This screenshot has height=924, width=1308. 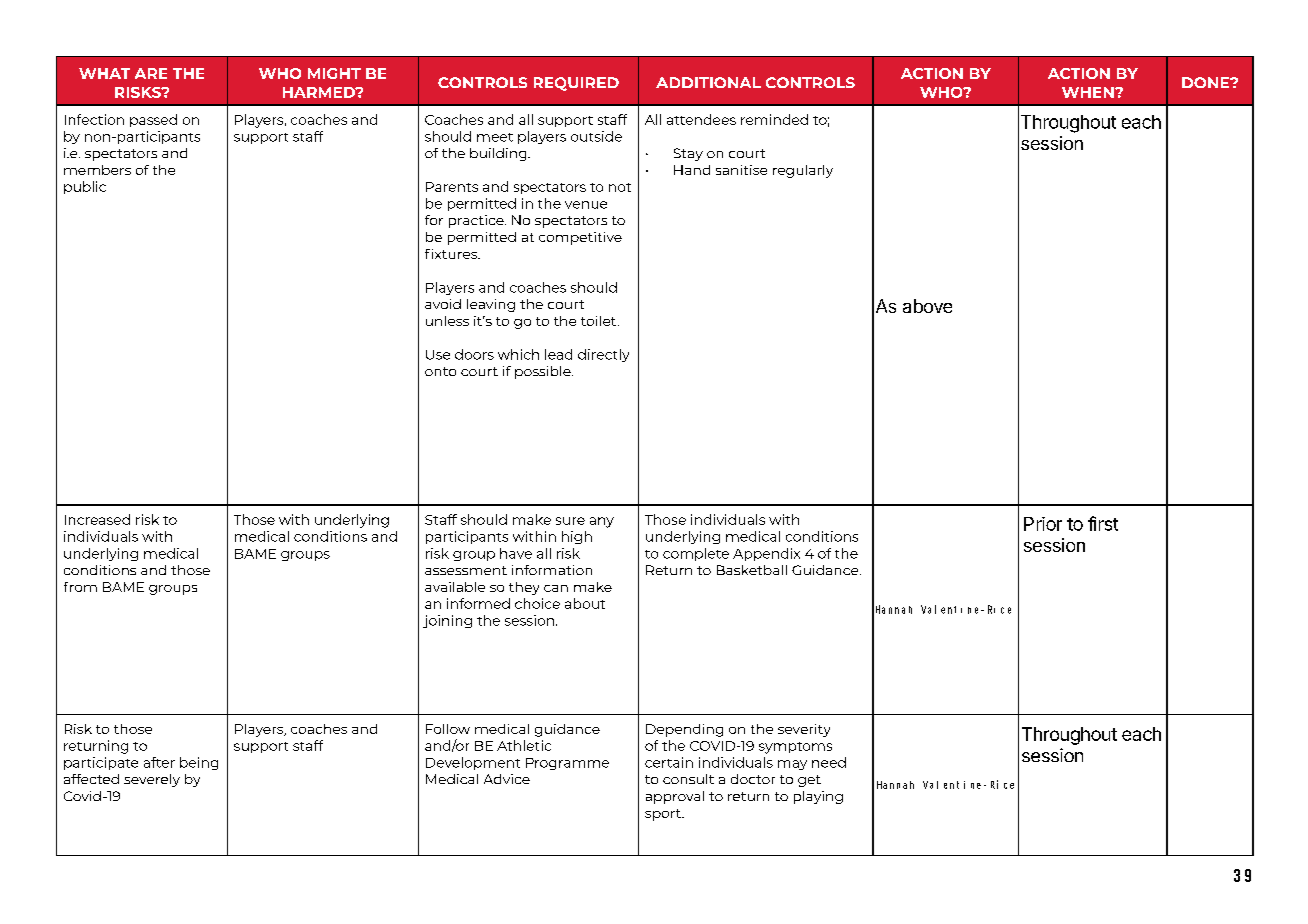 I want to click on from, so click(x=80, y=587).
